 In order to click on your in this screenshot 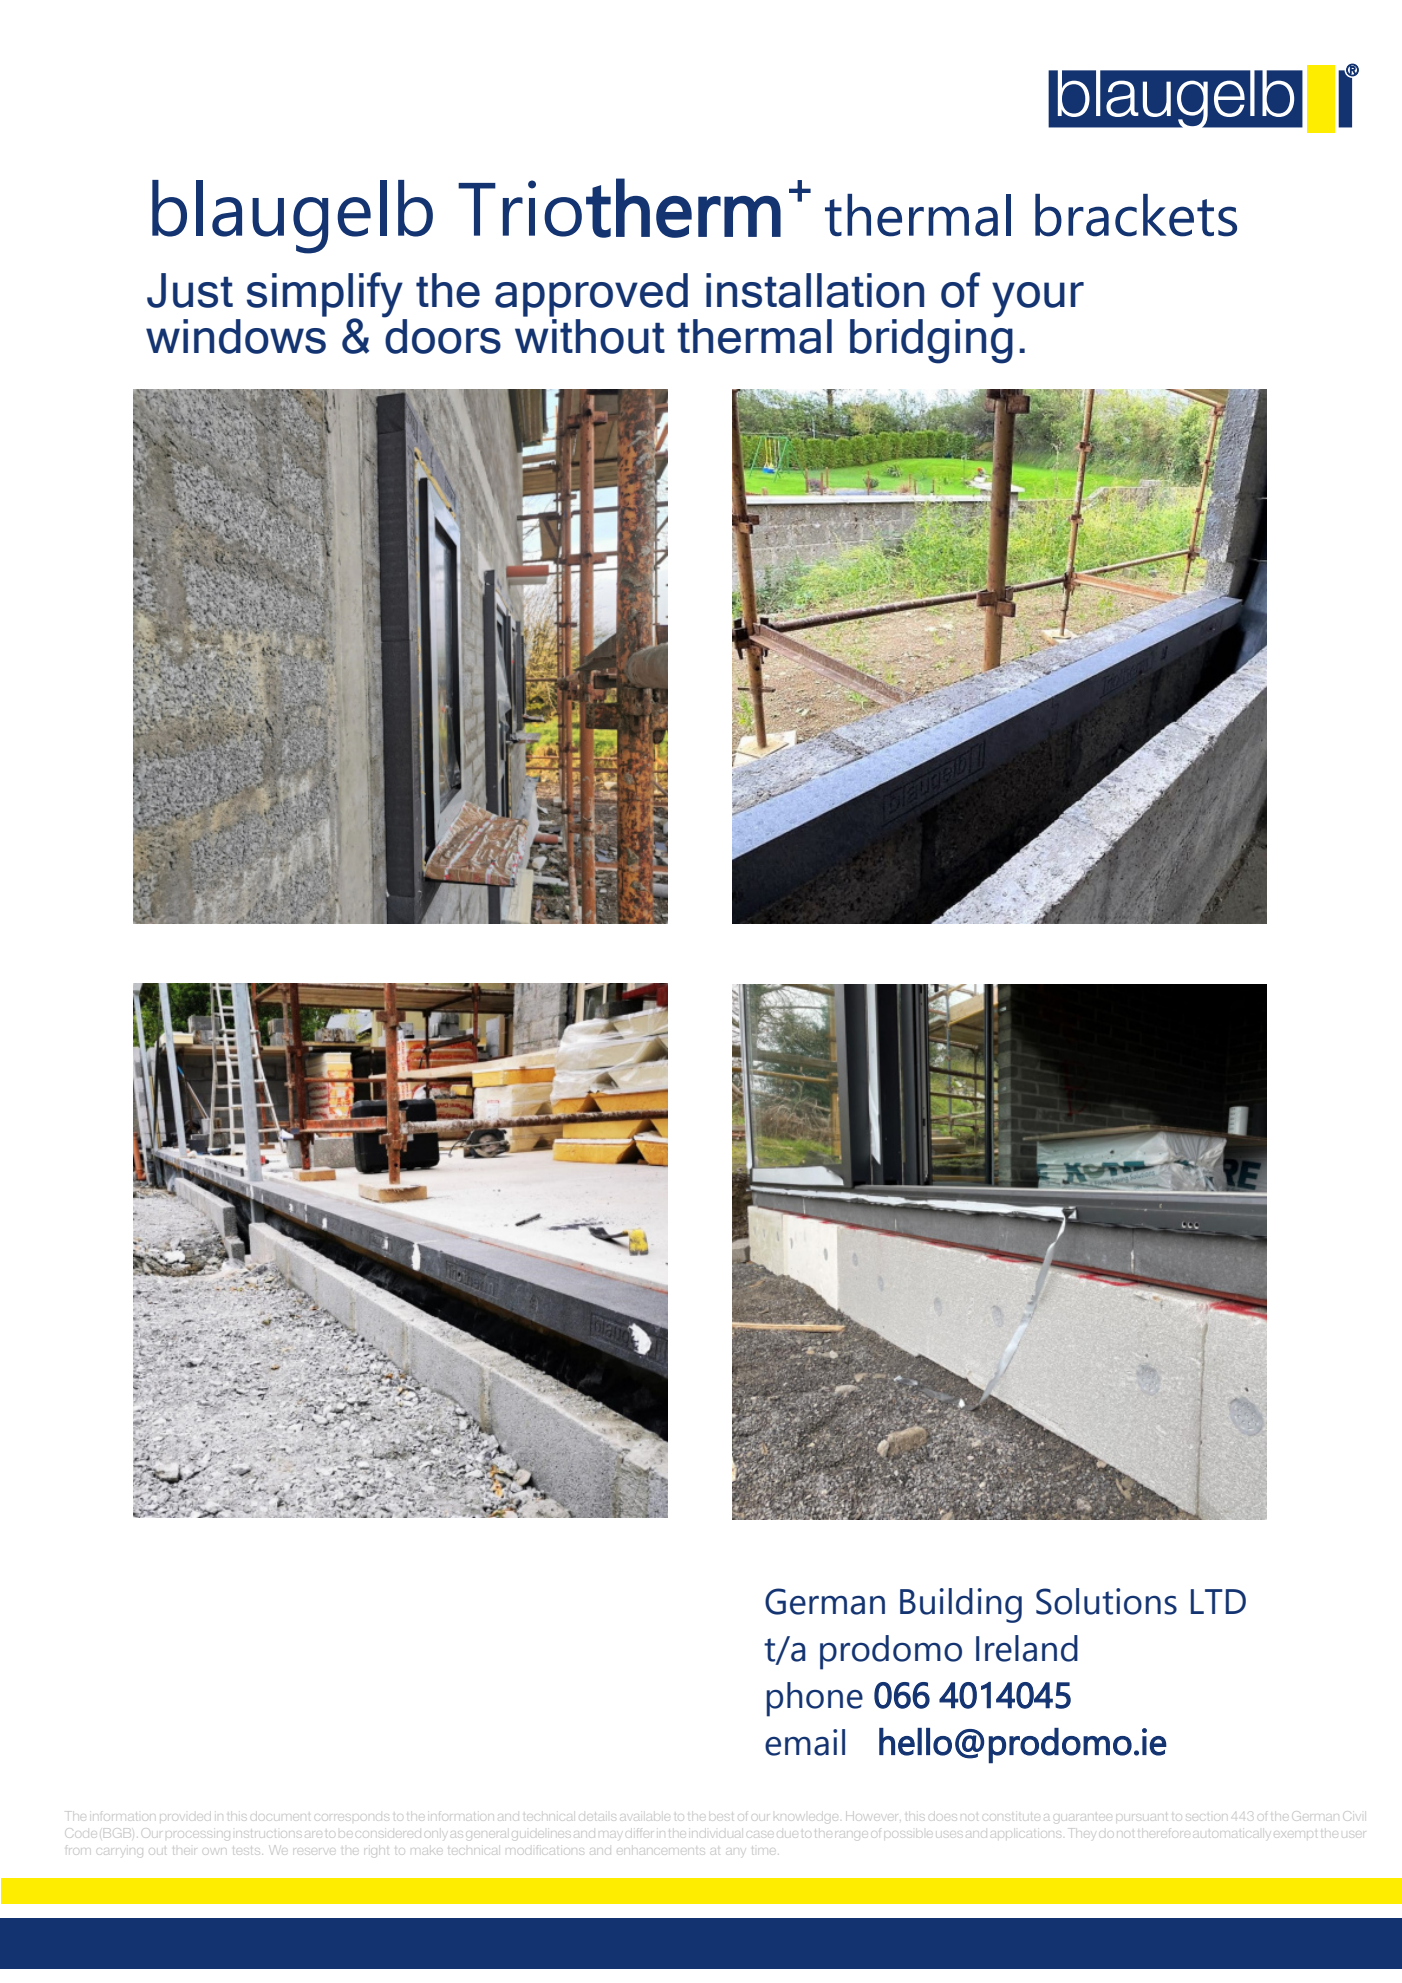, I will do `click(1038, 300)`.
